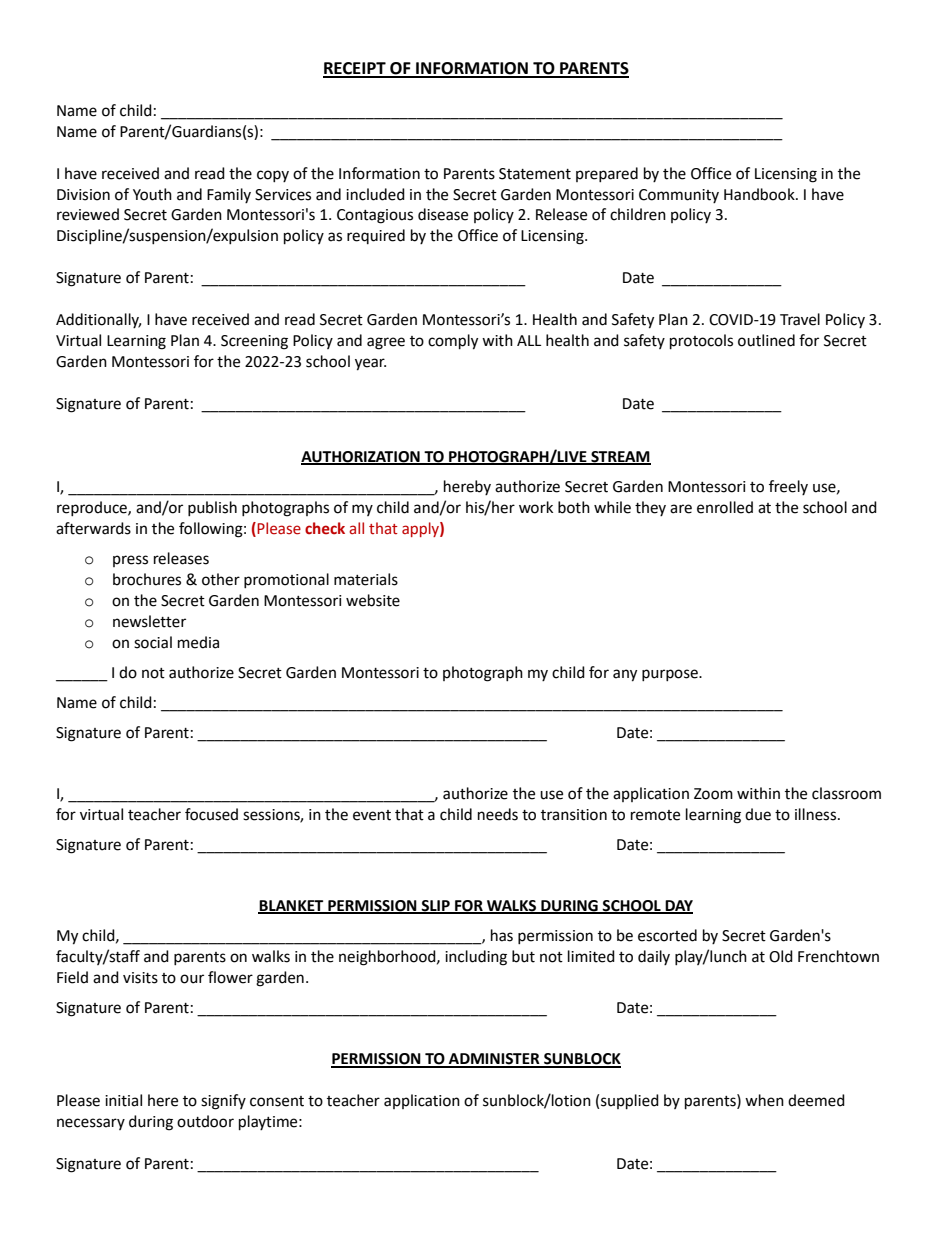  I want to click on social, so click(153, 642).
